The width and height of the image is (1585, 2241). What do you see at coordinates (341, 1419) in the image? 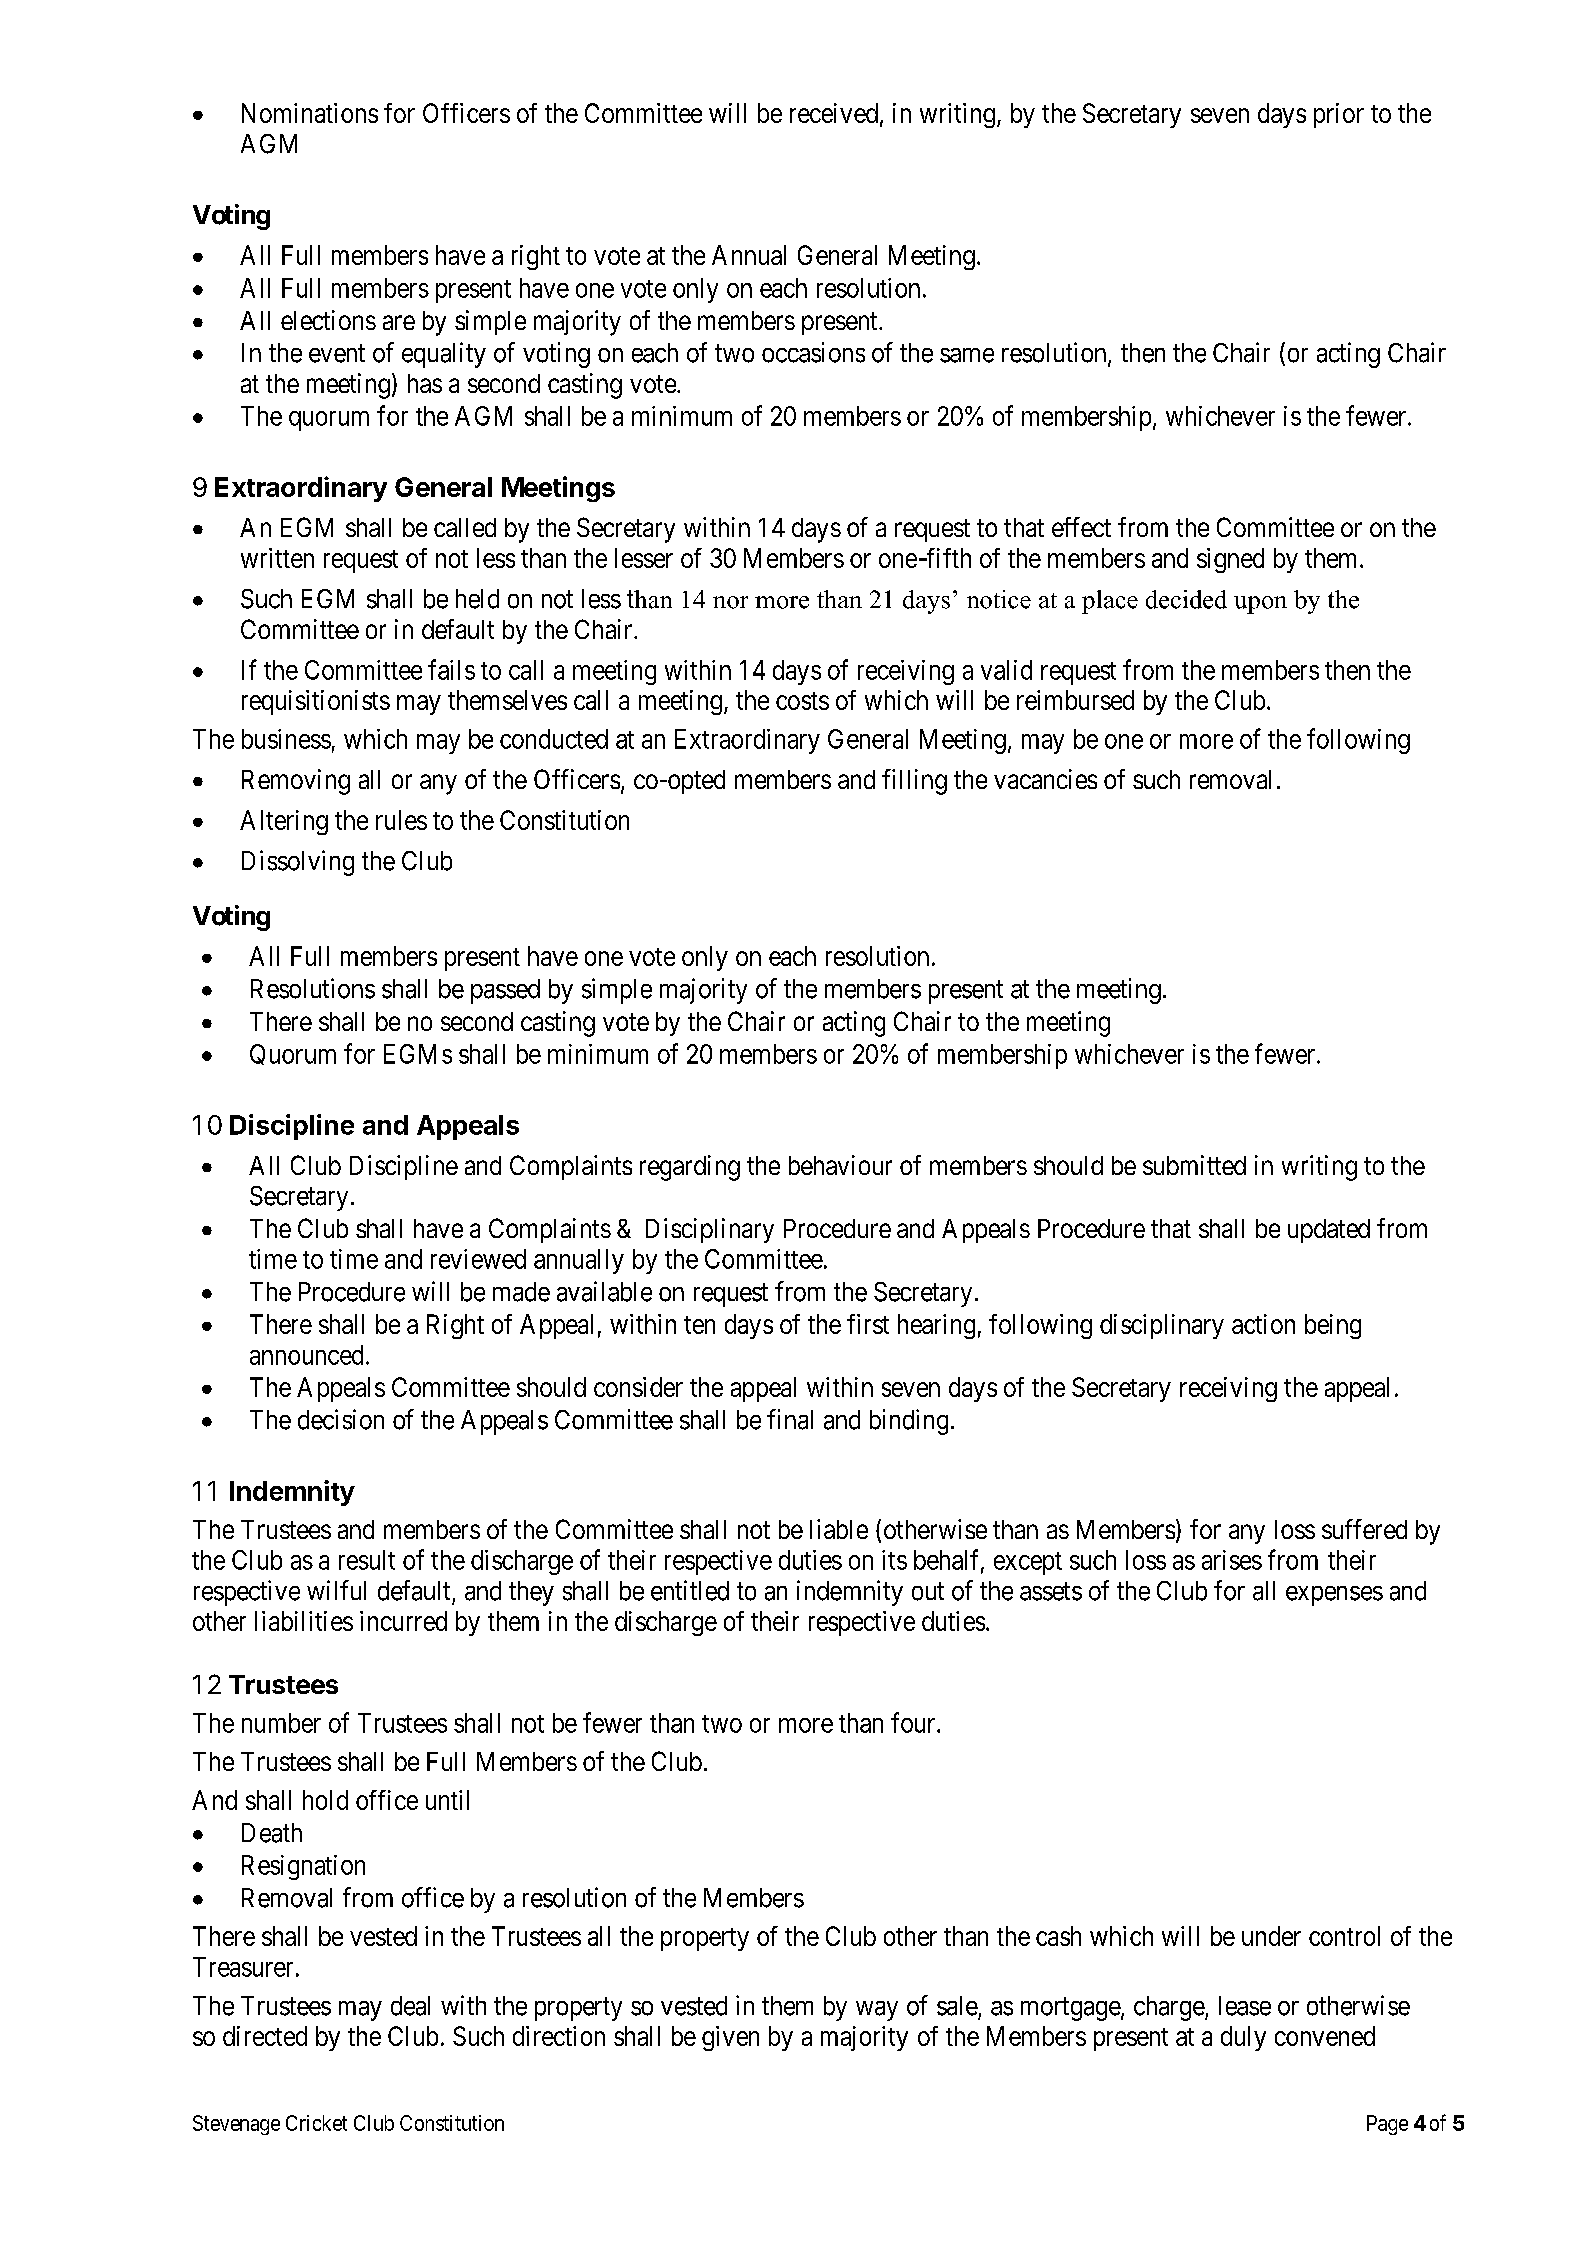
I see `decision` at bounding box center [341, 1419].
